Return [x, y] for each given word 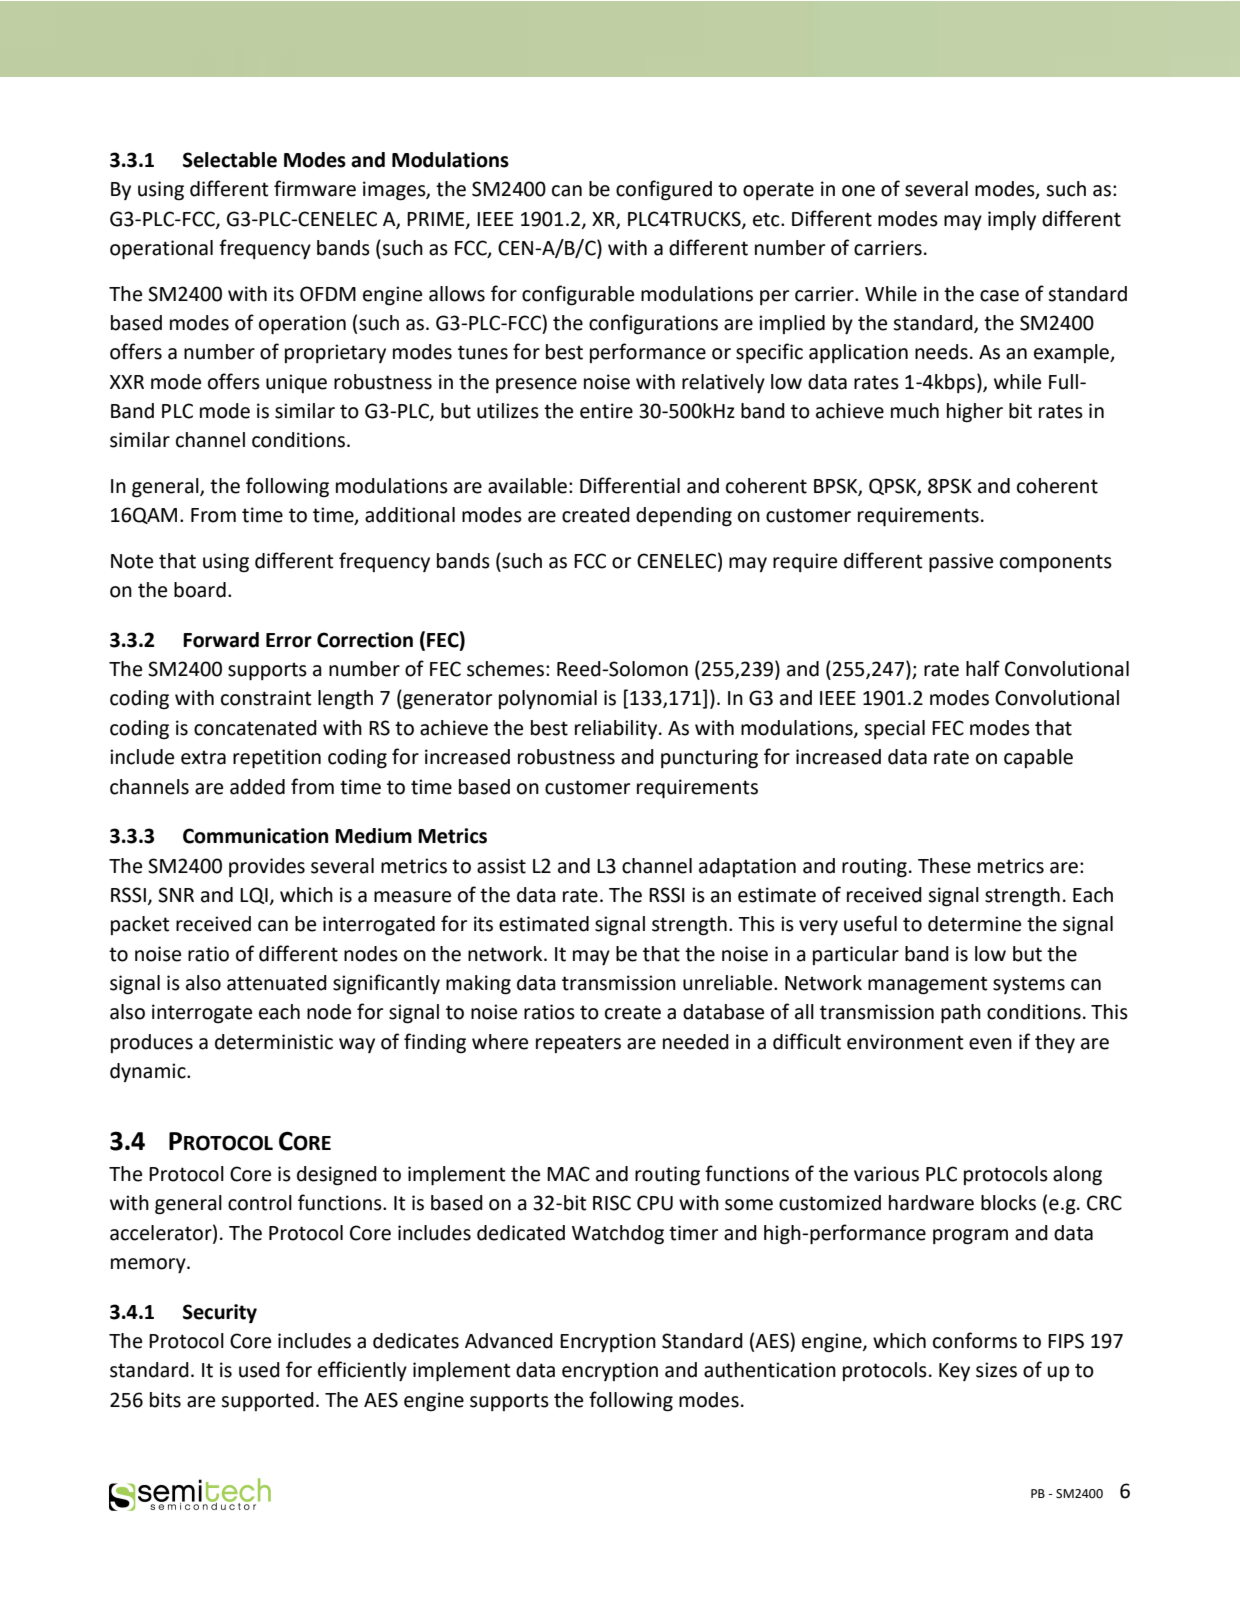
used [259, 1370]
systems [1029, 985]
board [200, 590]
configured [664, 190]
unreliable [729, 983]
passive [961, 562]
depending [684, 517]
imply [1012, 220]
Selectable [230, 160]
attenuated [277, 983]
